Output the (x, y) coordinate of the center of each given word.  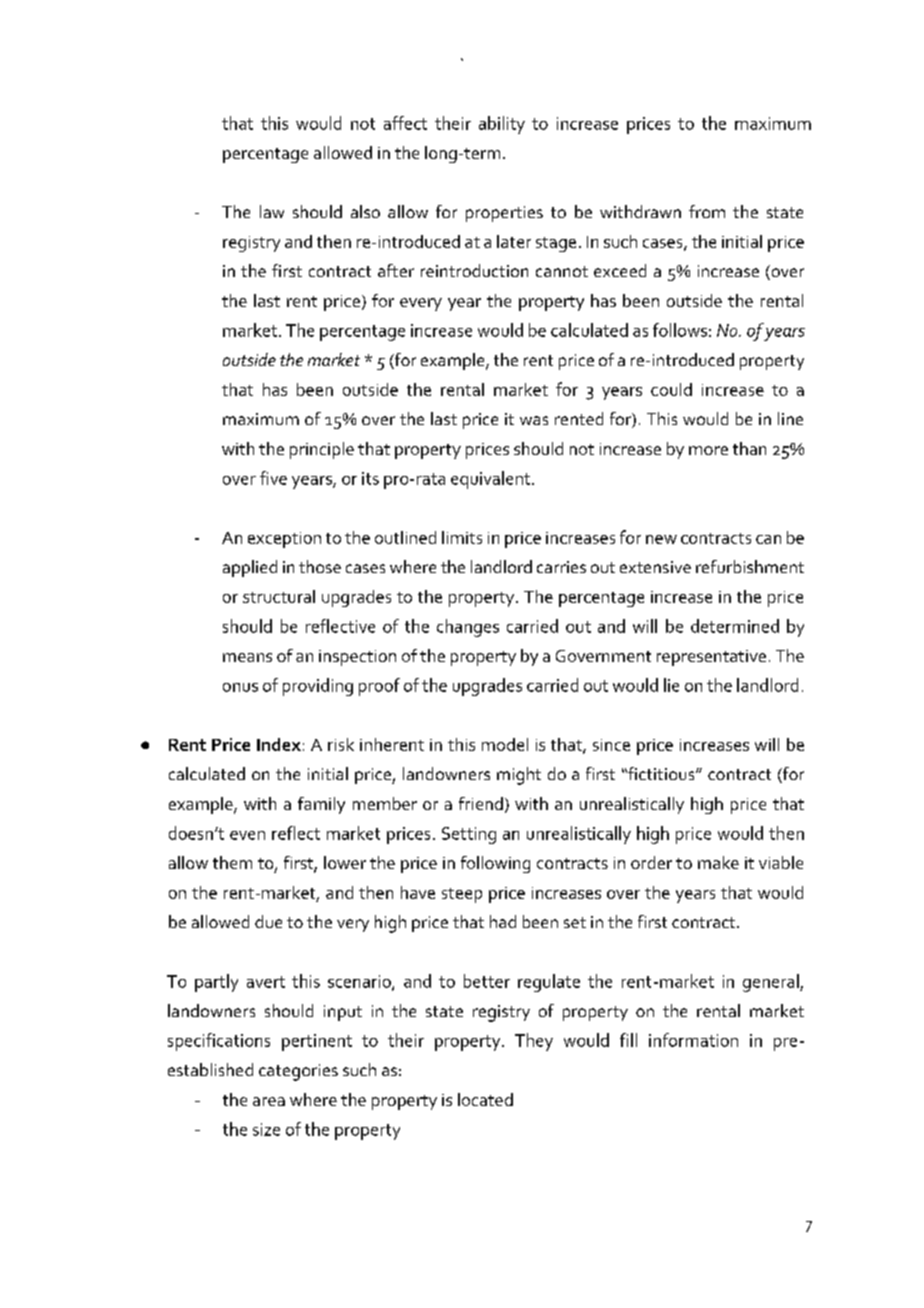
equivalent (492, 480)
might (519, 776)
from (707, 211)
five (273, 478)
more (708, 450)
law (272, 211)
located (485, 1099)
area (269, 1101)
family (321, 805)
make (718, 862)
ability (502, 125)
